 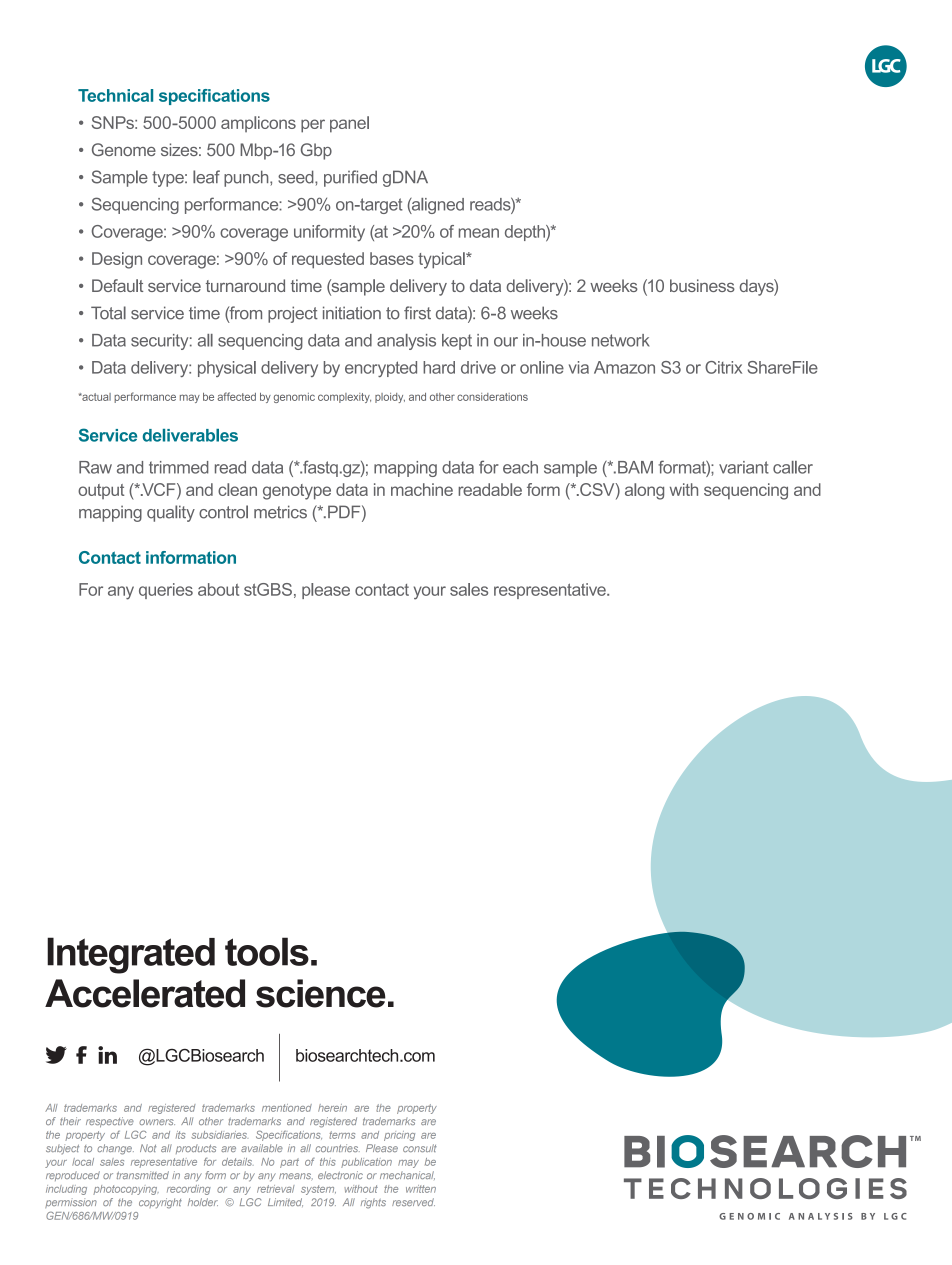 What do you see at coordinates (166, 591) in the screenshot?
I see `queries` at bounding box center [166, 591].
